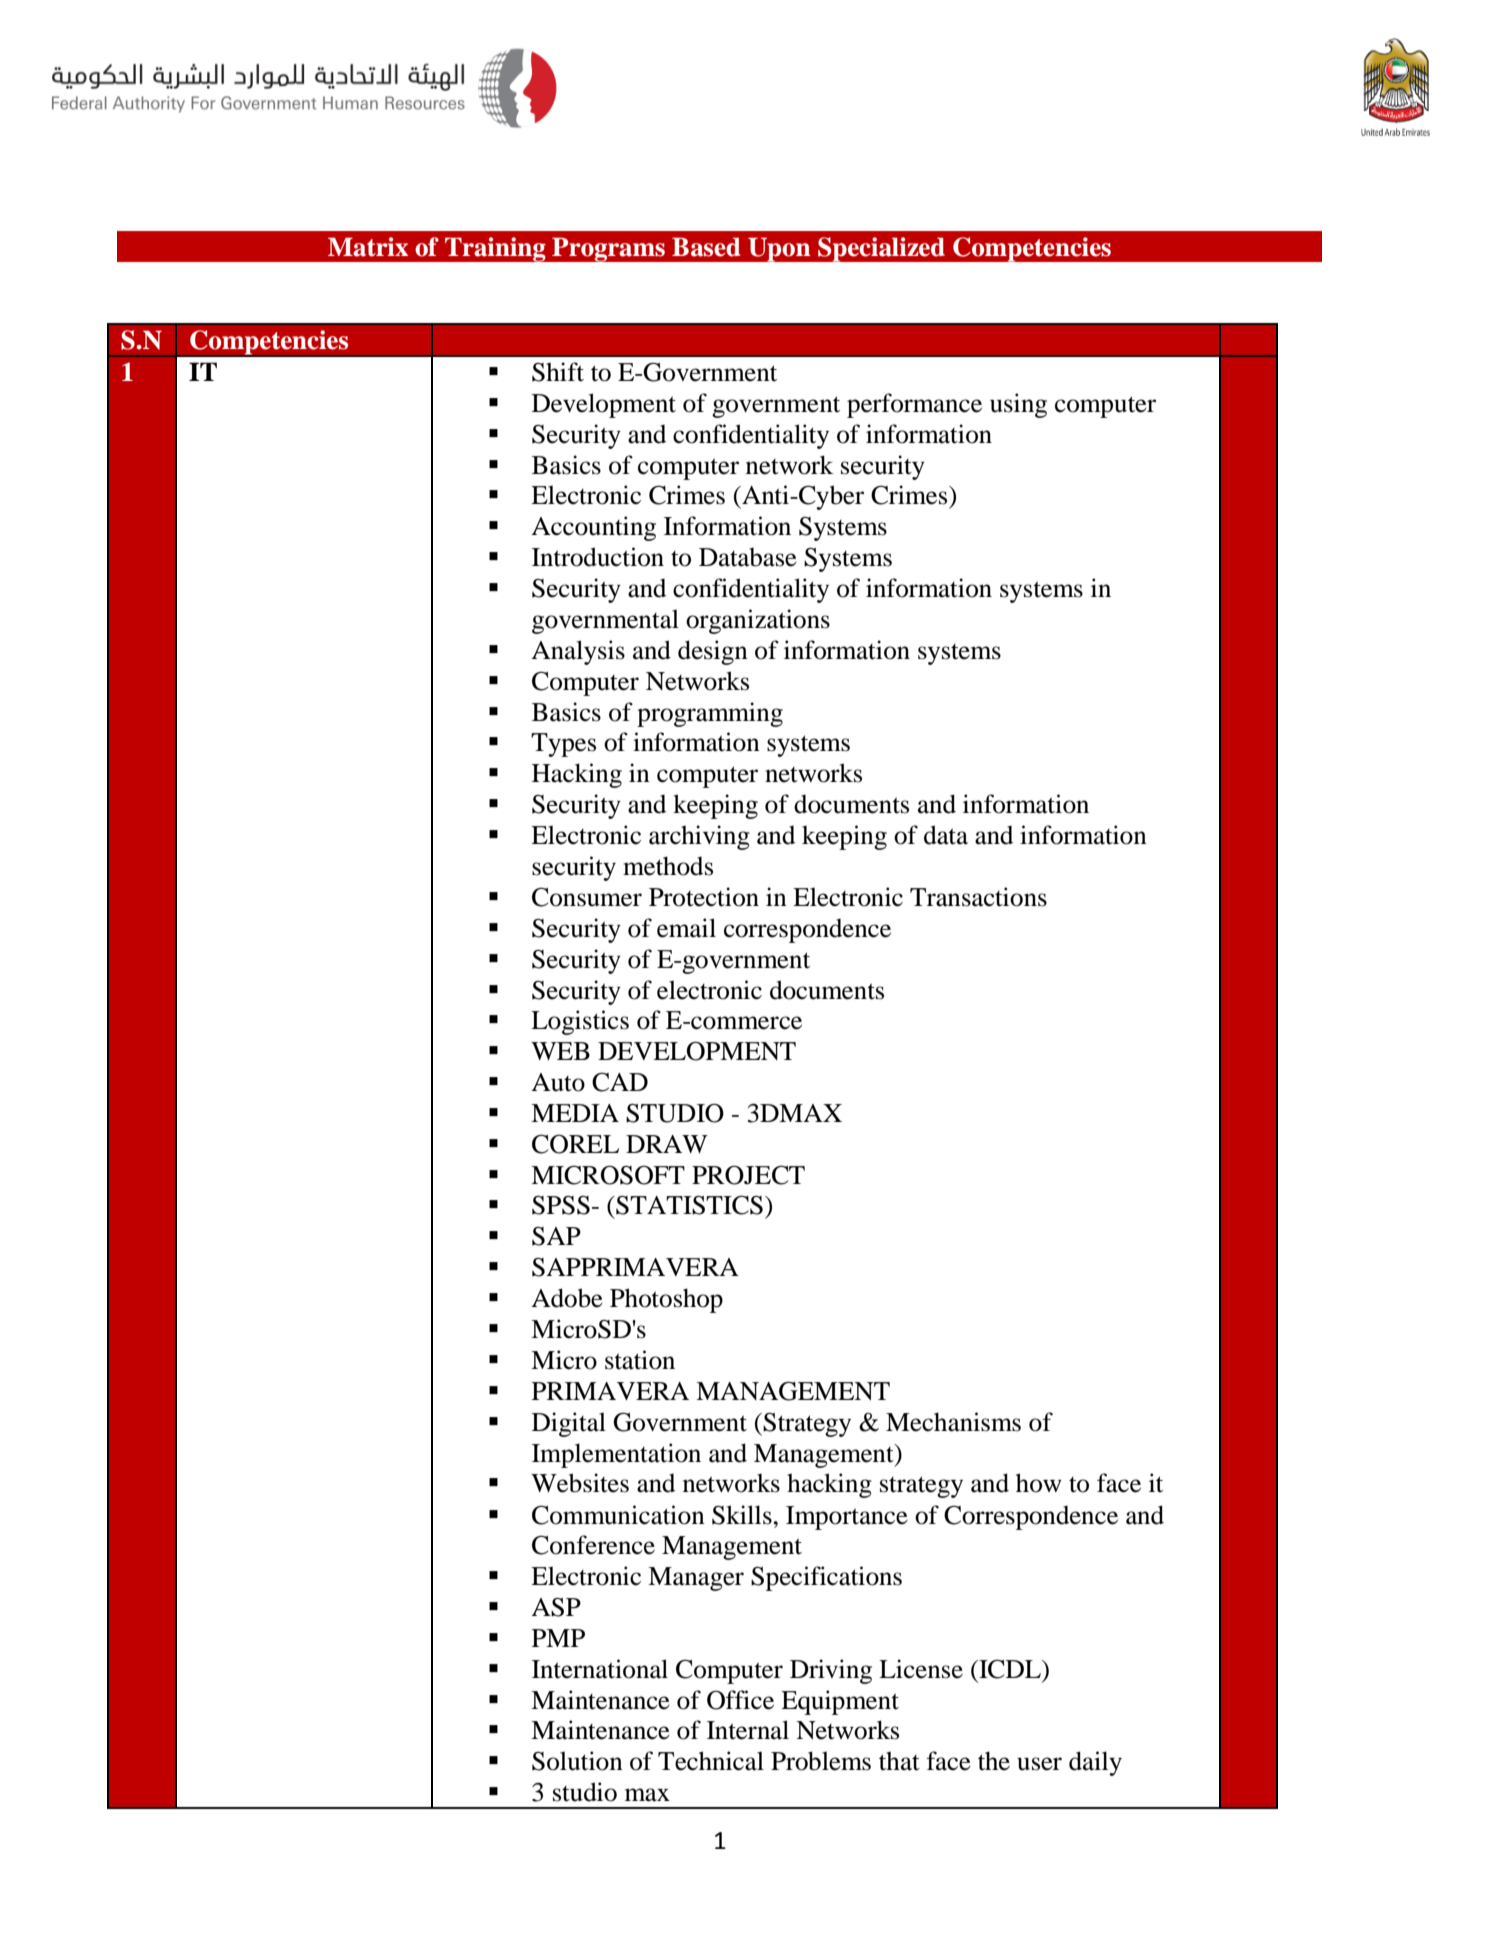 Image resolution: width=1494 pixels, height=1933 pixels. What do you see at coordinates (577, 1761) in the image?
I see `Solution` at bounding box center [577, 1761].
